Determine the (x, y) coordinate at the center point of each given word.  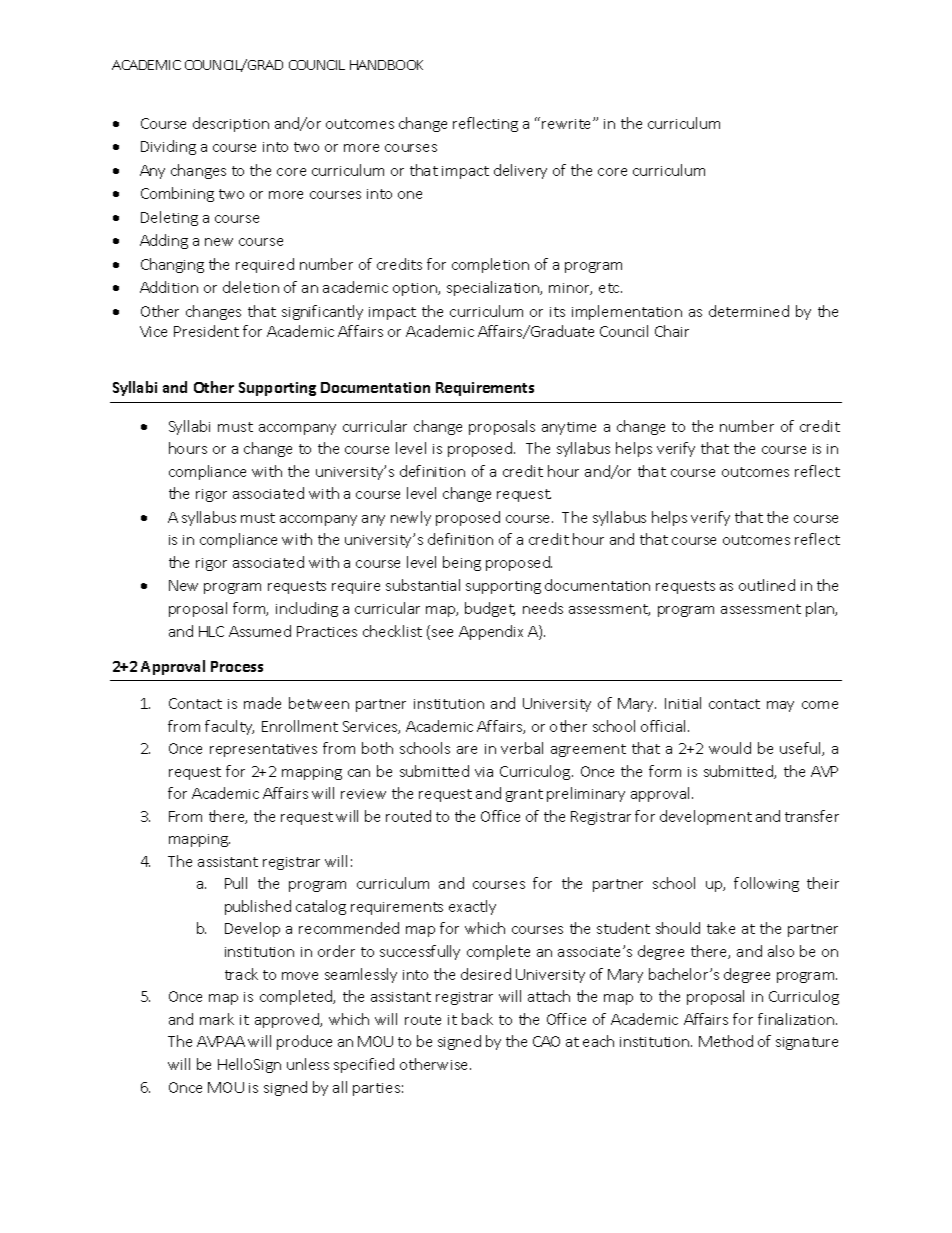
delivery (520, 171)
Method (726, 1041)
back (477, 1019)
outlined (767, 585)
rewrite (568, 124)
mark (217, 1019)
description (231, 124)
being (462, 563)
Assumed (260, 631)
